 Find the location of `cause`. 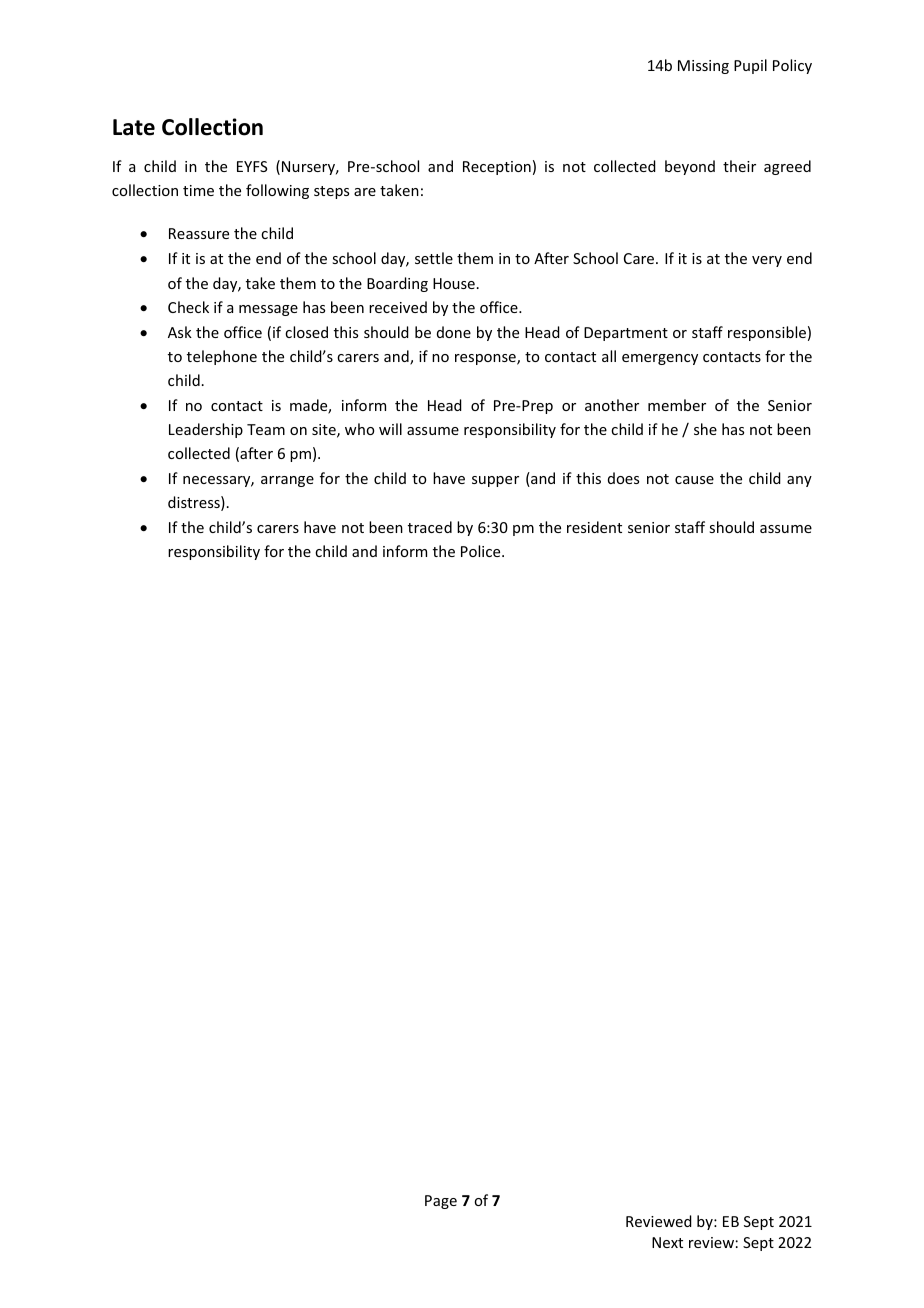

cause is located at coordinates (694, 480).
